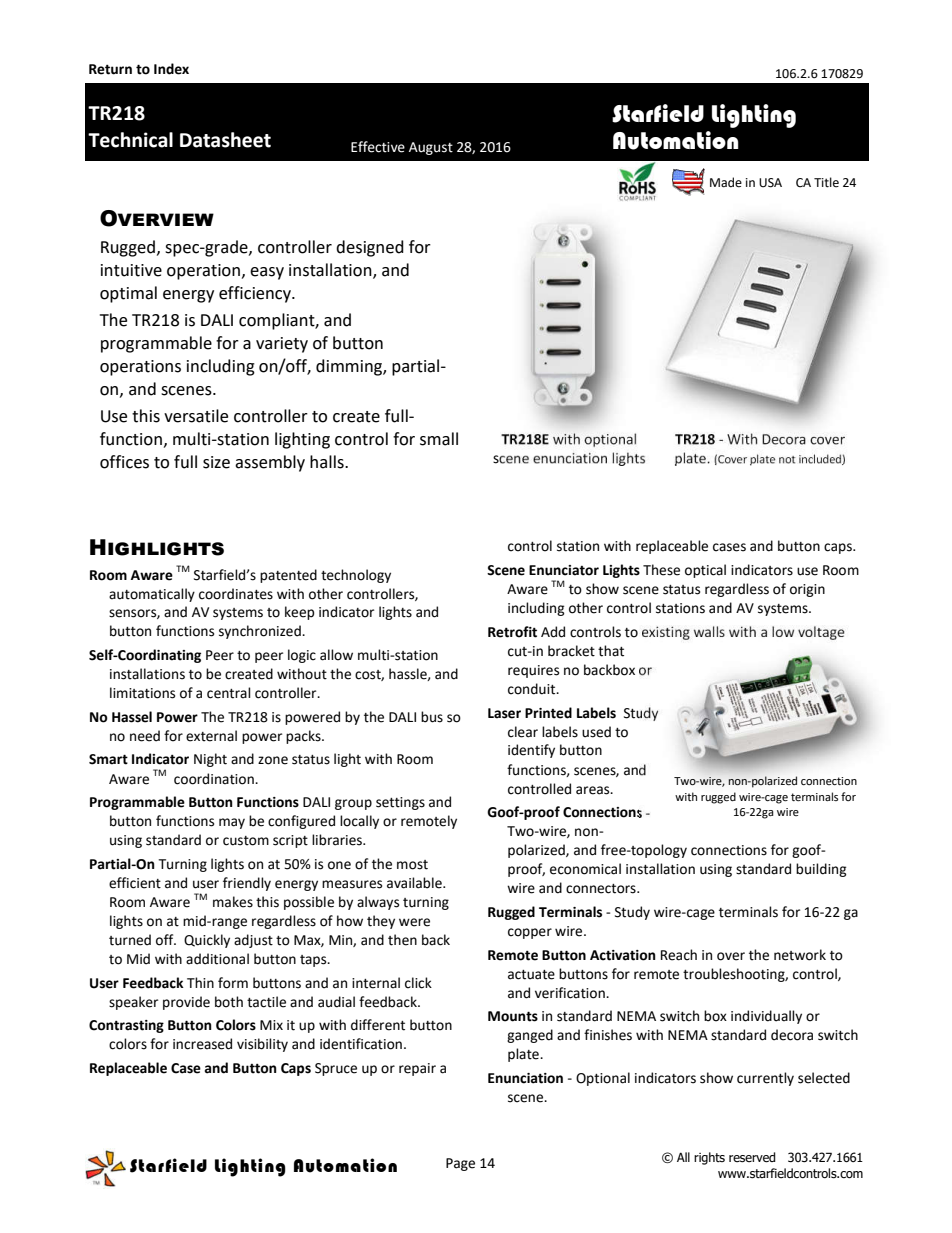 The width and height of the screenshot is (952, 1233). Describe the element at coordinates (202, 1044) in the screenshot. I see `increased` at that location.
